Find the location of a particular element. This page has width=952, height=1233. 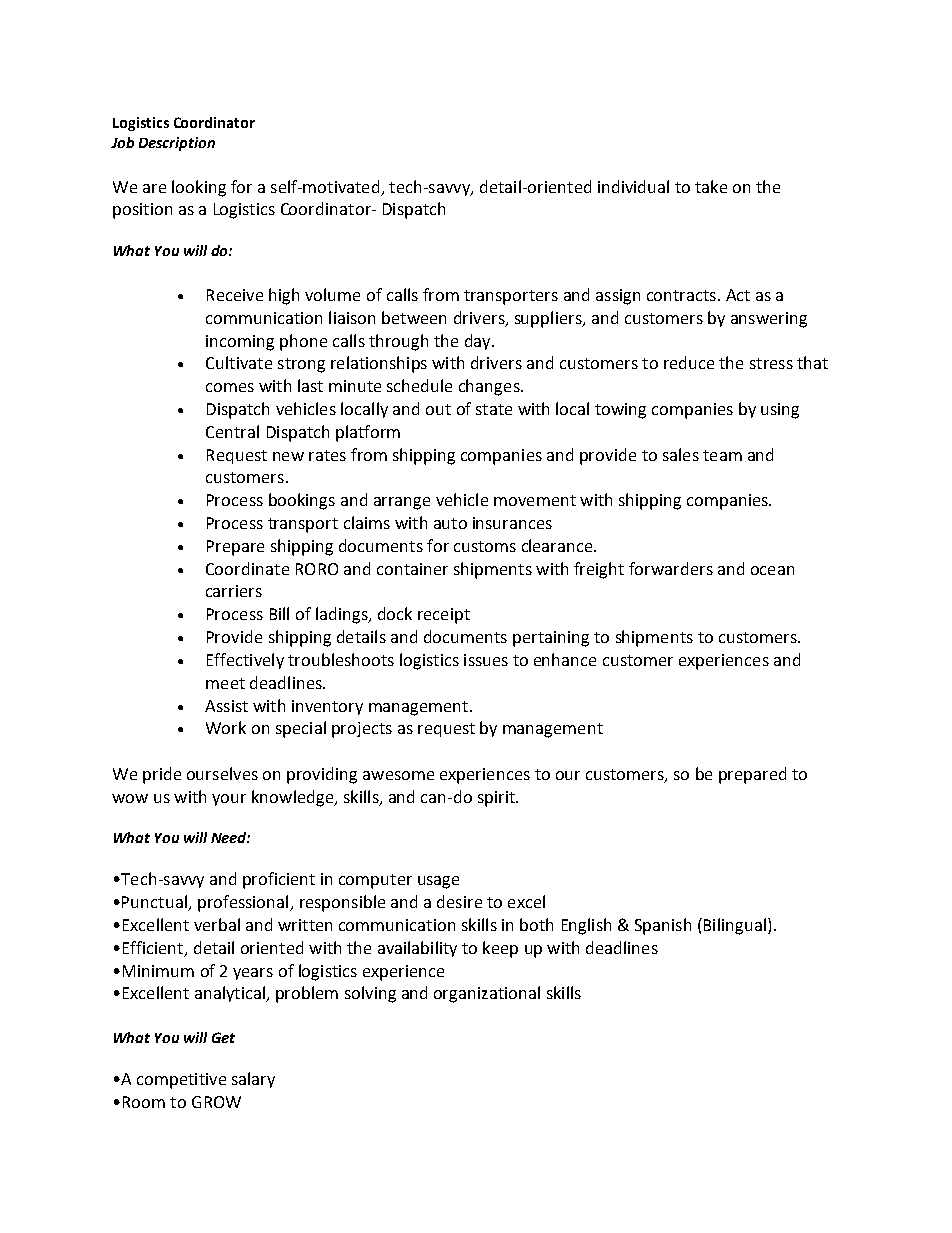

your is located at coordinates (229, 800).
